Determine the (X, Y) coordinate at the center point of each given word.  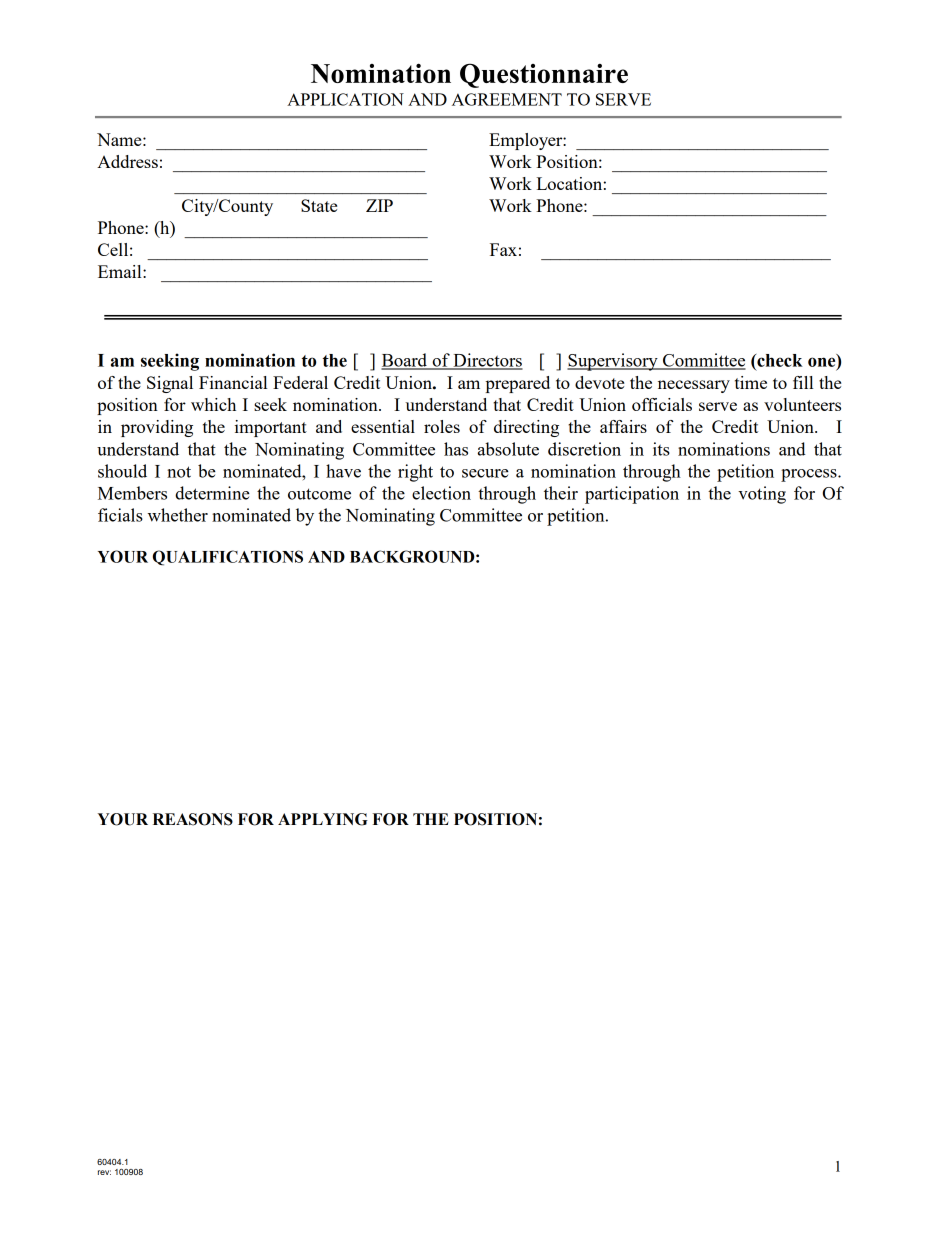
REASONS (193, 819)
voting (762, 495)
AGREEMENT (507, 99)
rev (104, 1172)
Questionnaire (544, 75)
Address (127, 161)
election (441, 493)
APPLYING (323, 819)
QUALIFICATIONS (228, 558)
